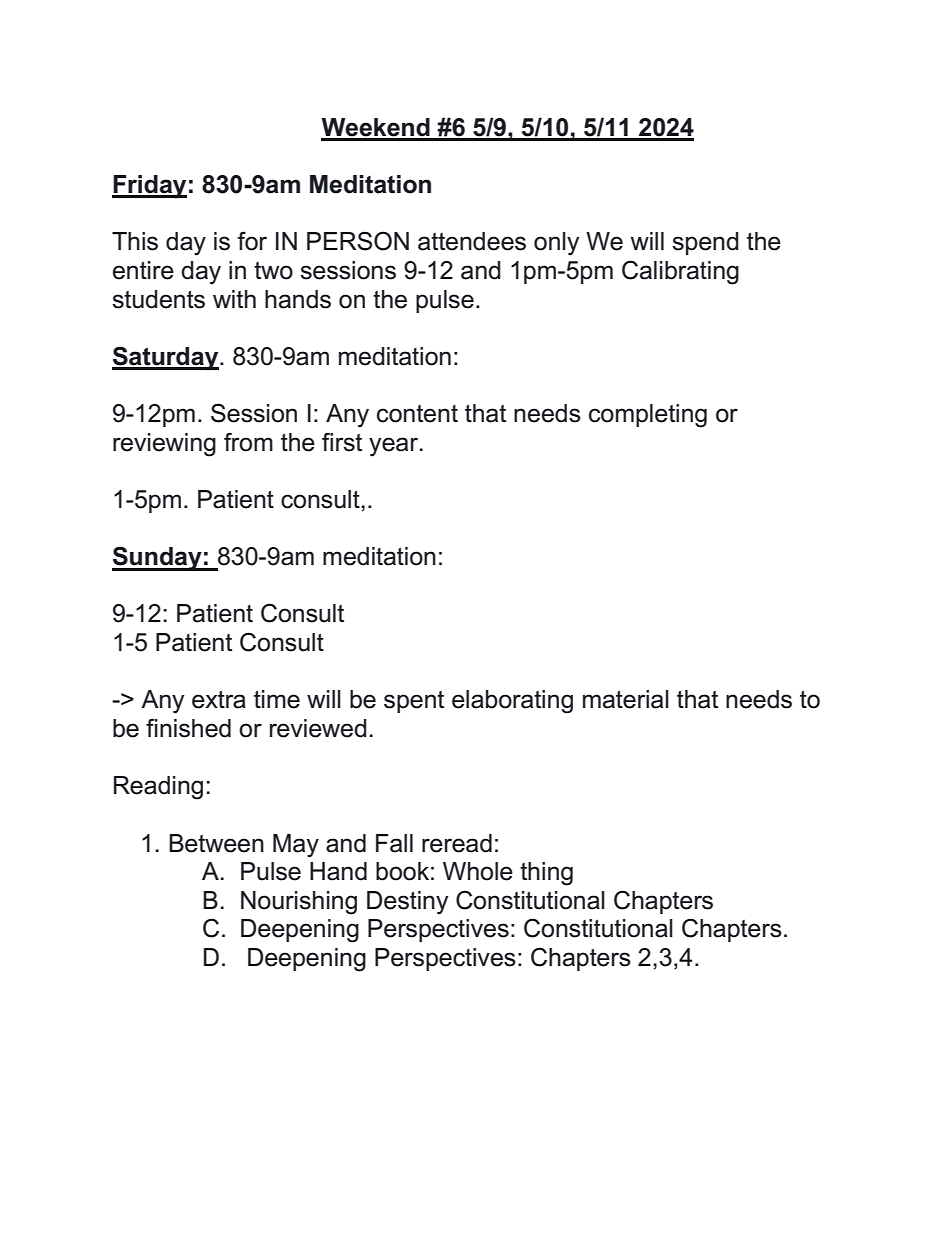 The height and width of the image is (1233, 952). What do you see at coordinates (648, 416) in the image?
I see `completing` at bounding box center [648, 416].
